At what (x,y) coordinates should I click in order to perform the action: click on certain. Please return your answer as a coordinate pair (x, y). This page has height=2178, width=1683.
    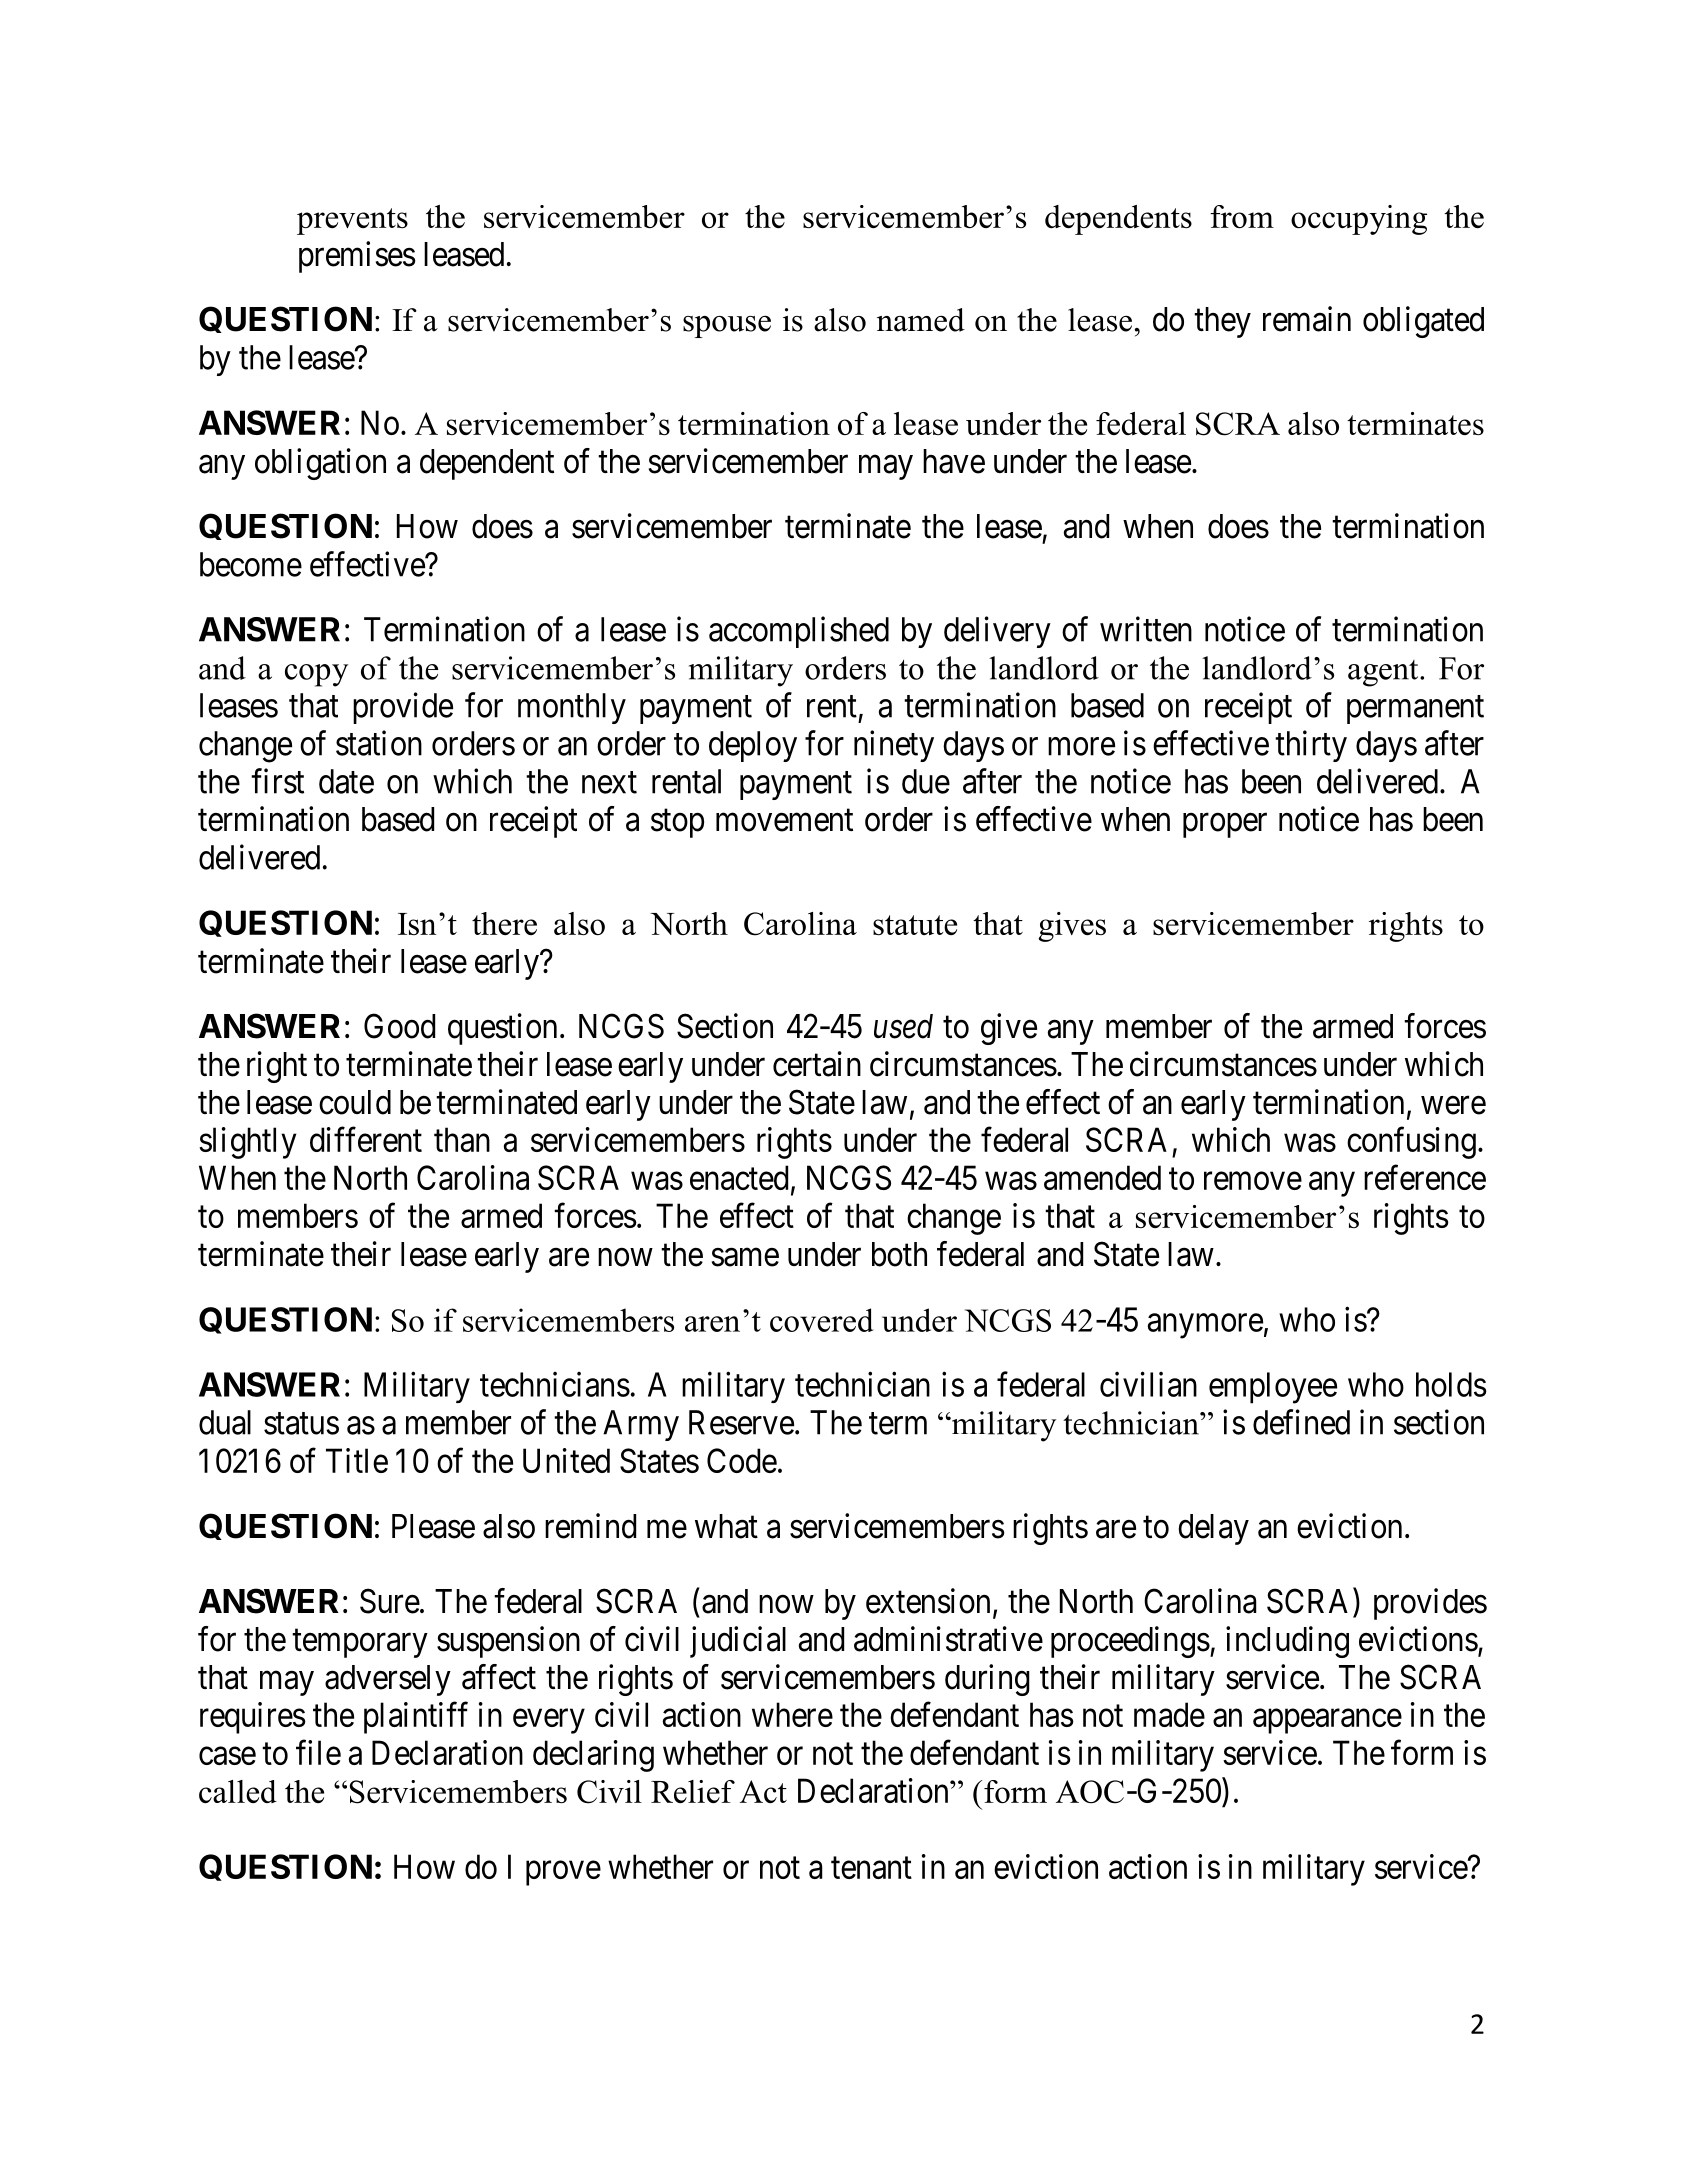
    Looking at the image, I should click on (817, 1064).
